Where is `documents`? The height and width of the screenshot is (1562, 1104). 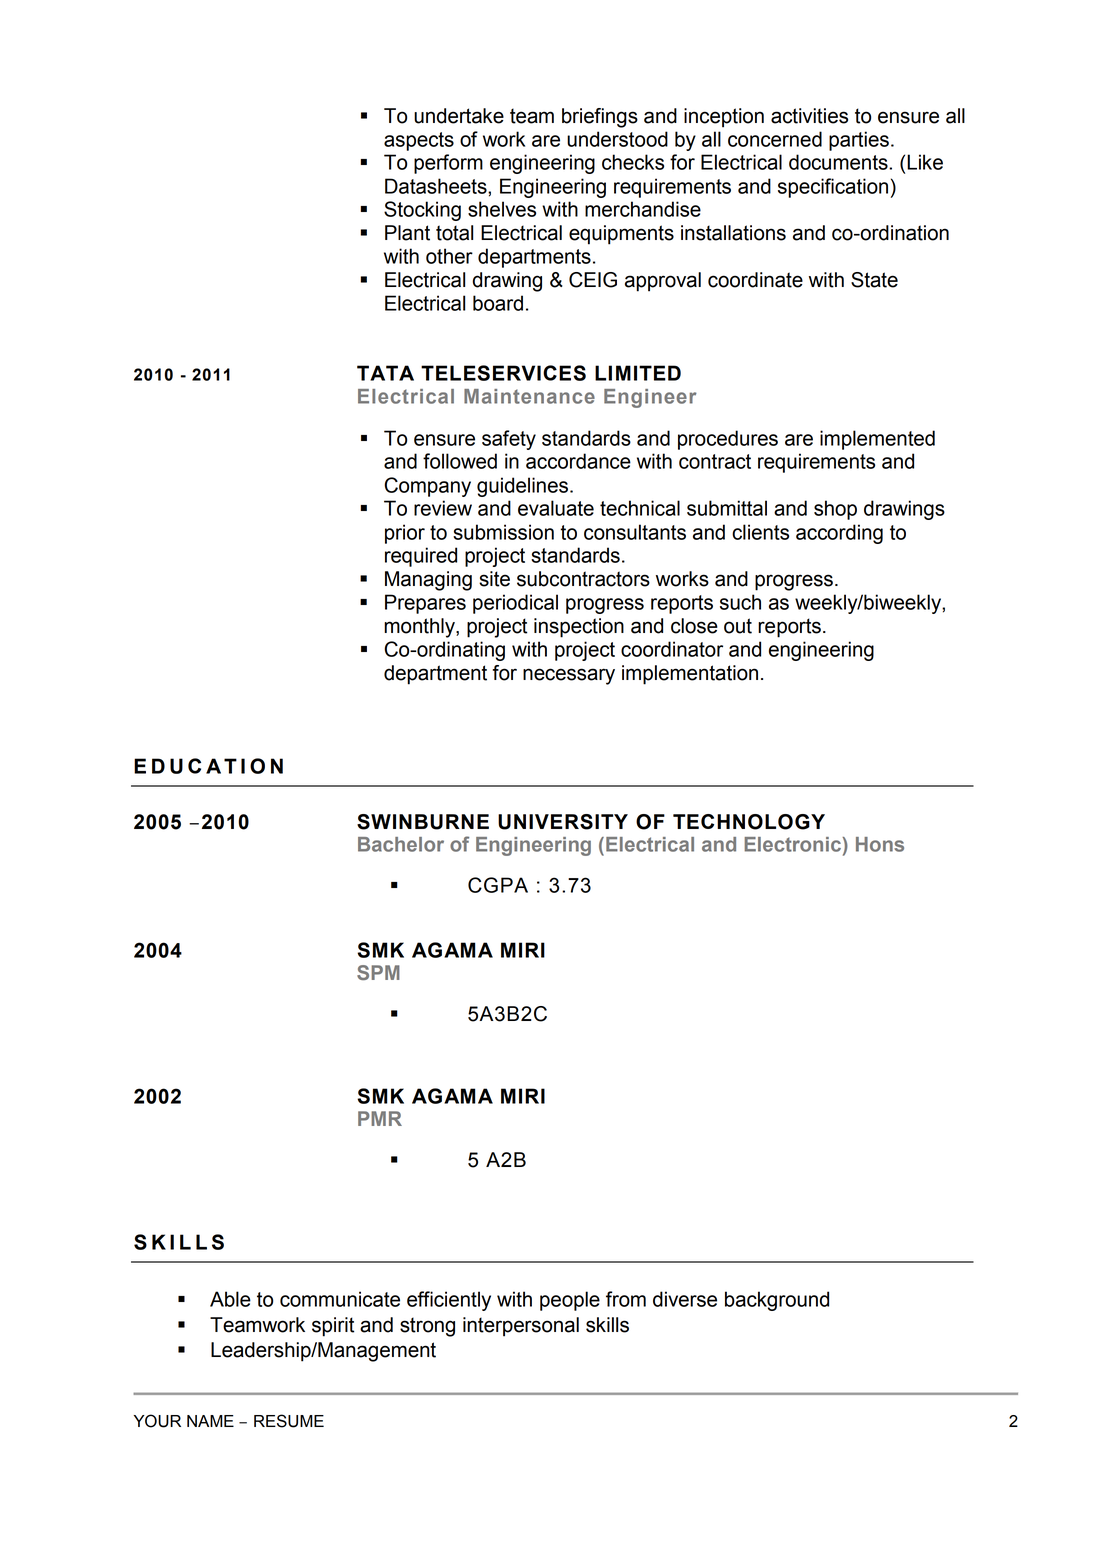 documents is located at coordinates (839, 162).
